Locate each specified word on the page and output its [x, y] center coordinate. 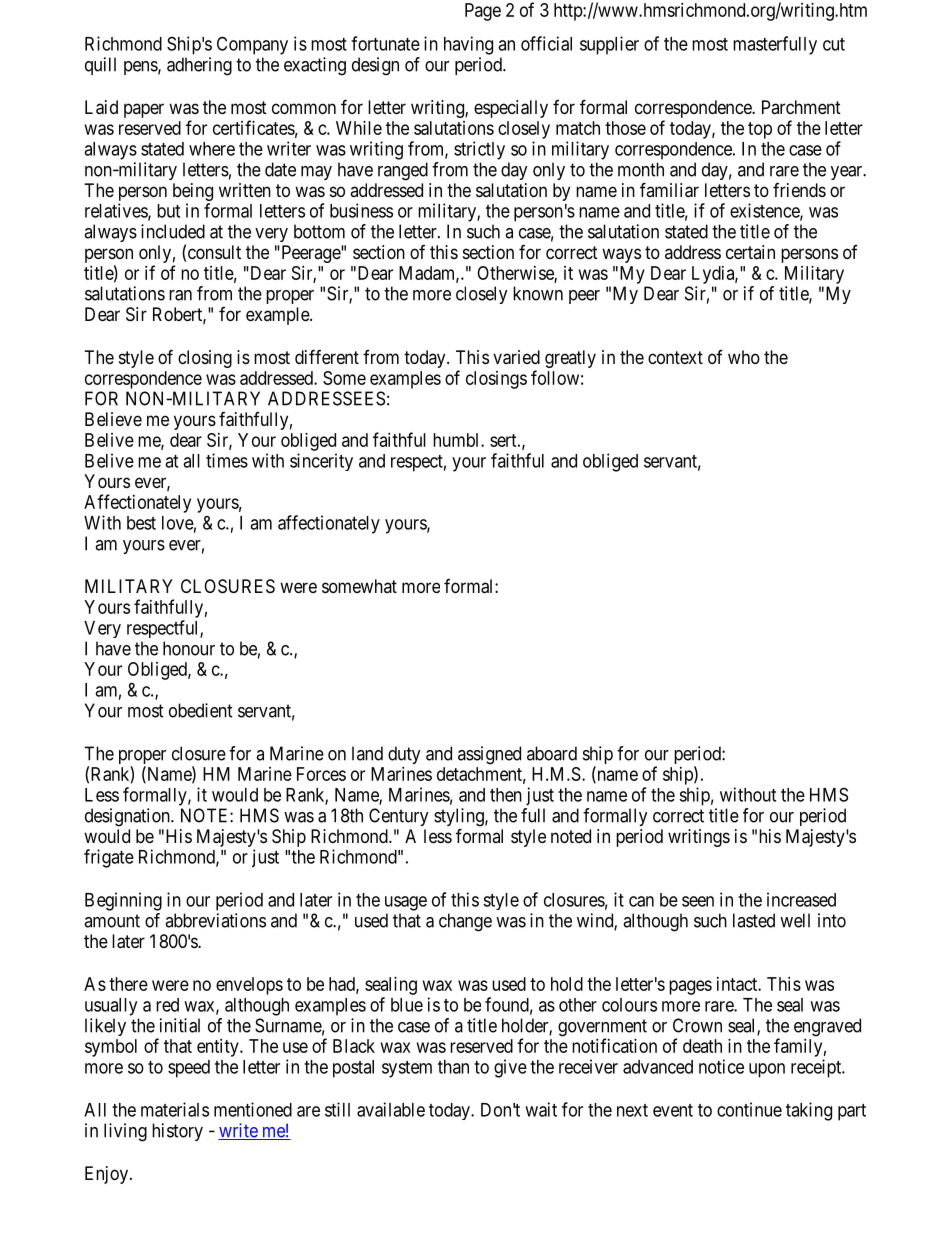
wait [541, 1109]
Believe [113, 419]
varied [516, 357]
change [465, 922]
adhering [199, 66]
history [177, 1132]
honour [189, 648]
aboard [552, 753]
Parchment [801, 107]
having [468, 45]
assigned [489, 755]
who [744, 357]
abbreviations [215, 920]
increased [801, 899]
